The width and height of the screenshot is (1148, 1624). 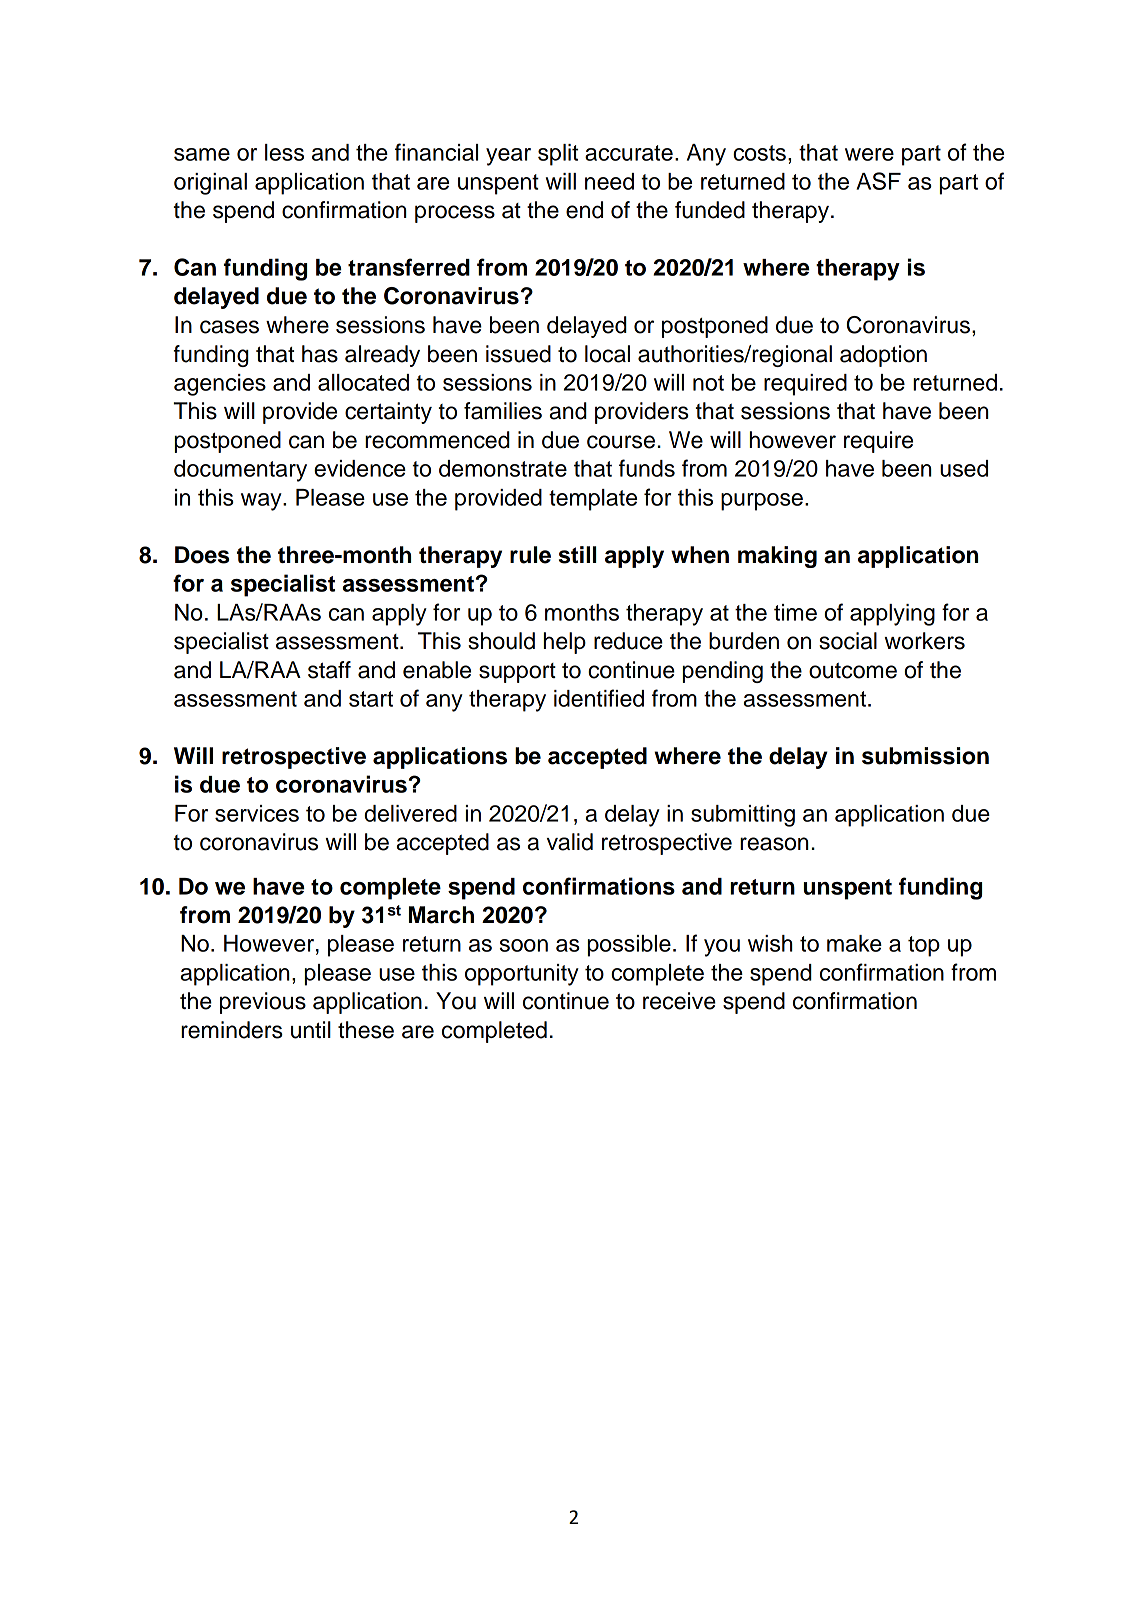 I want to click on need, so click(x=609, y=181).
